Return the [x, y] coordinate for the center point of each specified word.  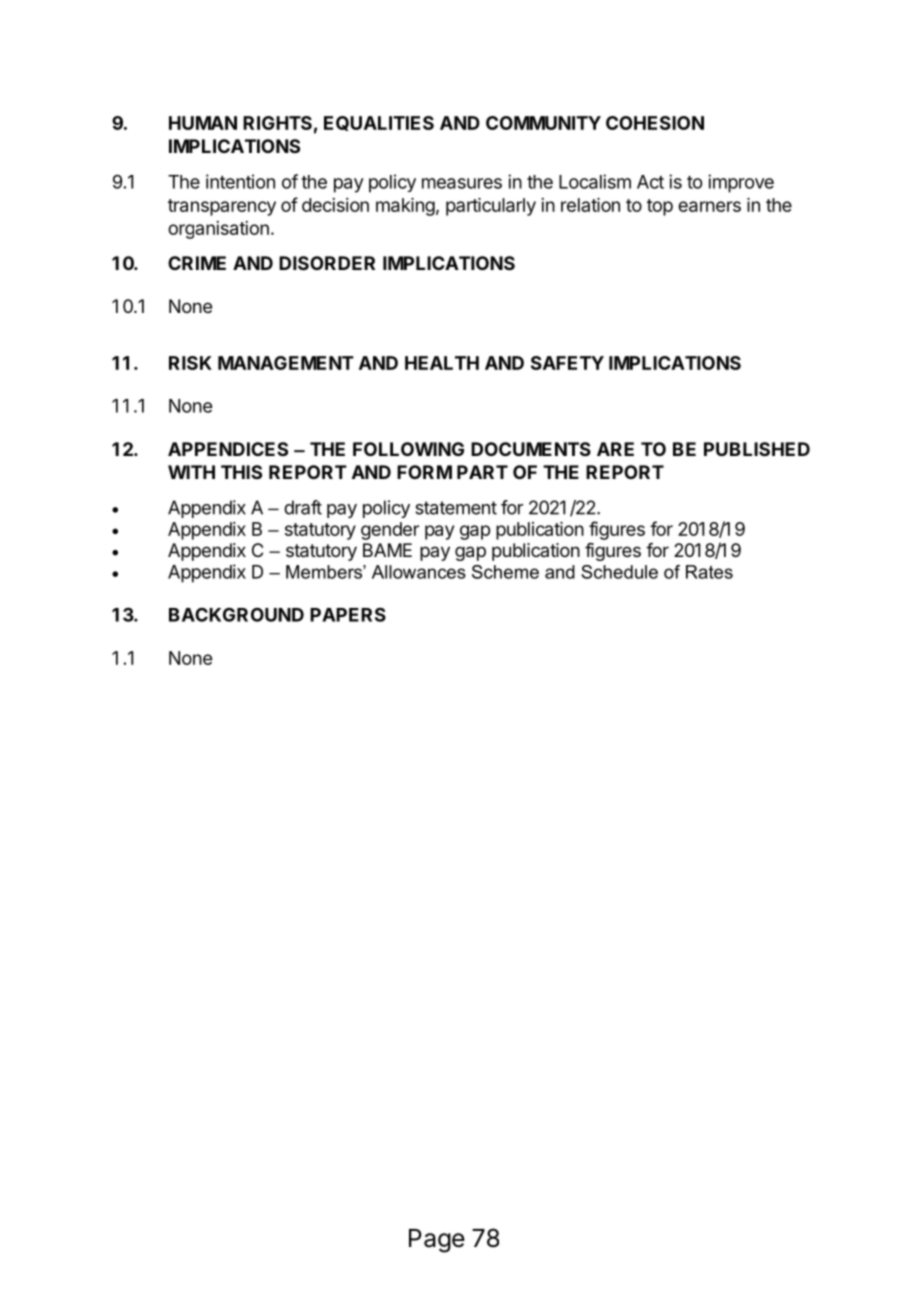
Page [437, 1241]
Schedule [619, 572]
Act [650, 182]
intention [240, 181]
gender [390, 531]
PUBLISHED [757, 449]
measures [462, 183]
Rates [709, 572]
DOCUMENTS [531, 449]
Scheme [505, 572]
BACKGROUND [236, 614]
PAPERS [348, 614]
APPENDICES [228, 449]
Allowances [419, 572]
